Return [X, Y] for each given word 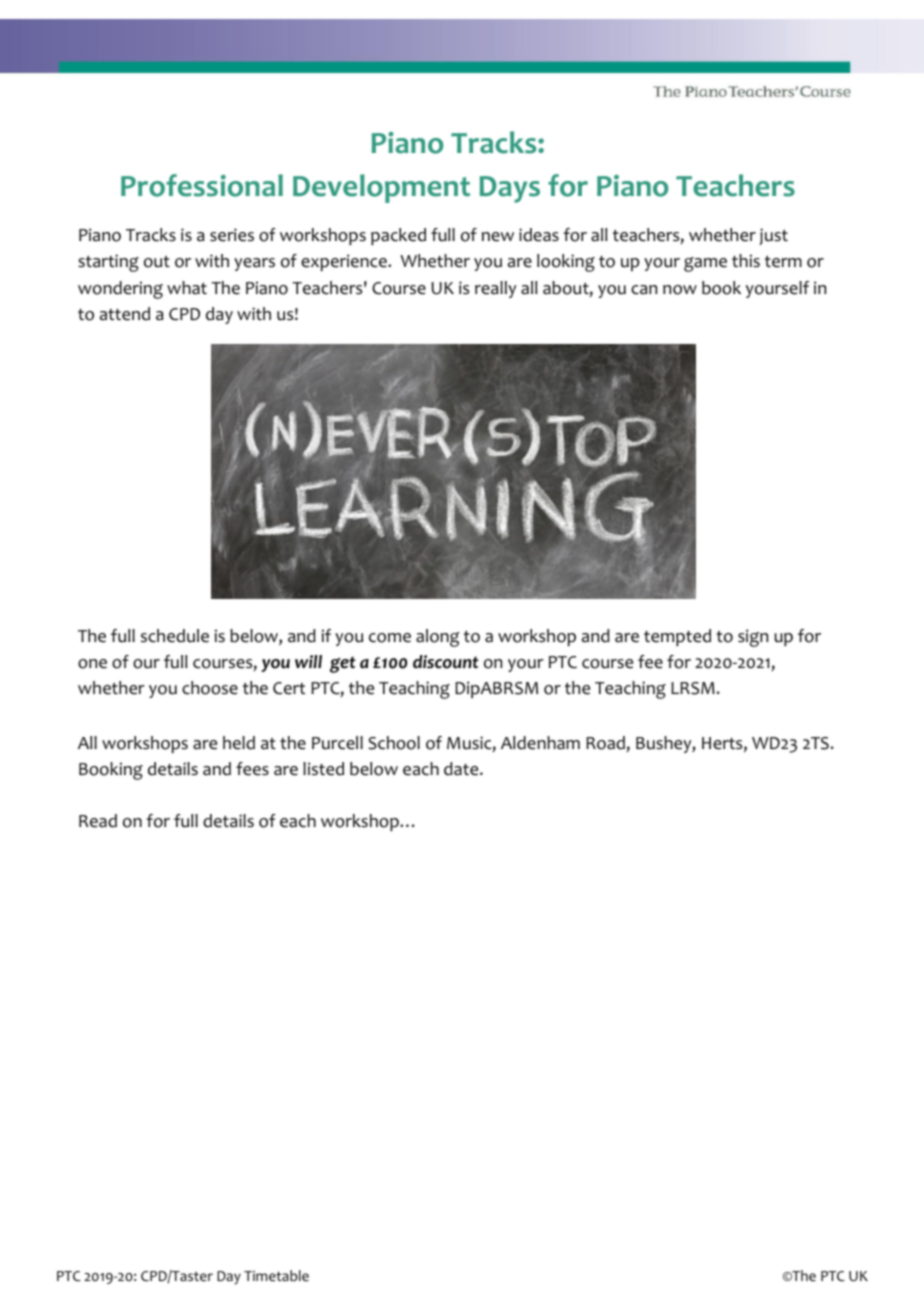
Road [606, 744]
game [705, 264]
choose [210, 688]
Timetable [276, 1275]
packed [398, 236]
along [437, 638]
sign [753, 638]
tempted [677, 637]
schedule [175, 636]
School [394, 743]
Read [98, 821]
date [462, 769]
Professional [202, 185]
